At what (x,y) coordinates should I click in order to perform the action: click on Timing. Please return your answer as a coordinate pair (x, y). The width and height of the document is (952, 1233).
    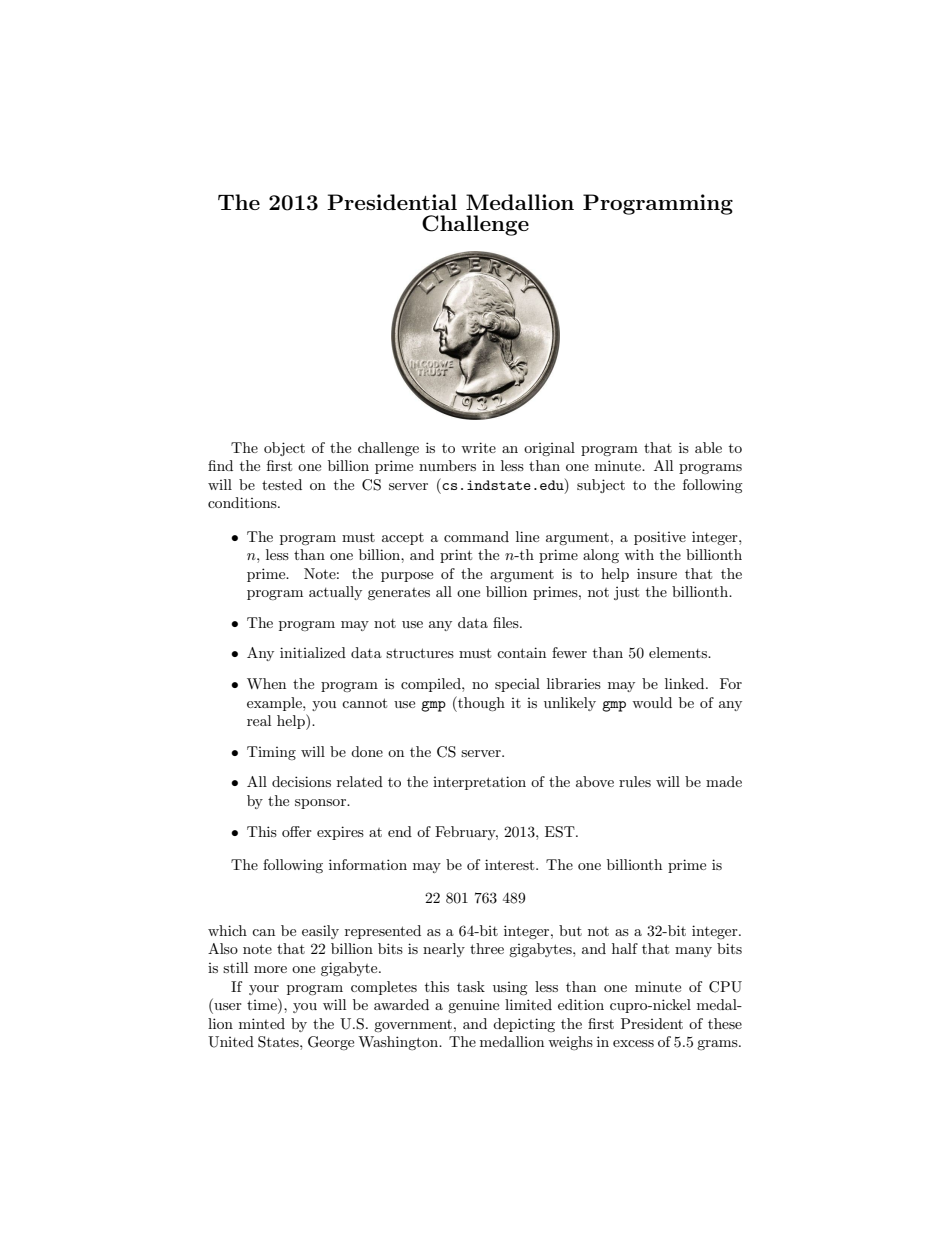
    Looking at the image, I should click on (271, 753).
